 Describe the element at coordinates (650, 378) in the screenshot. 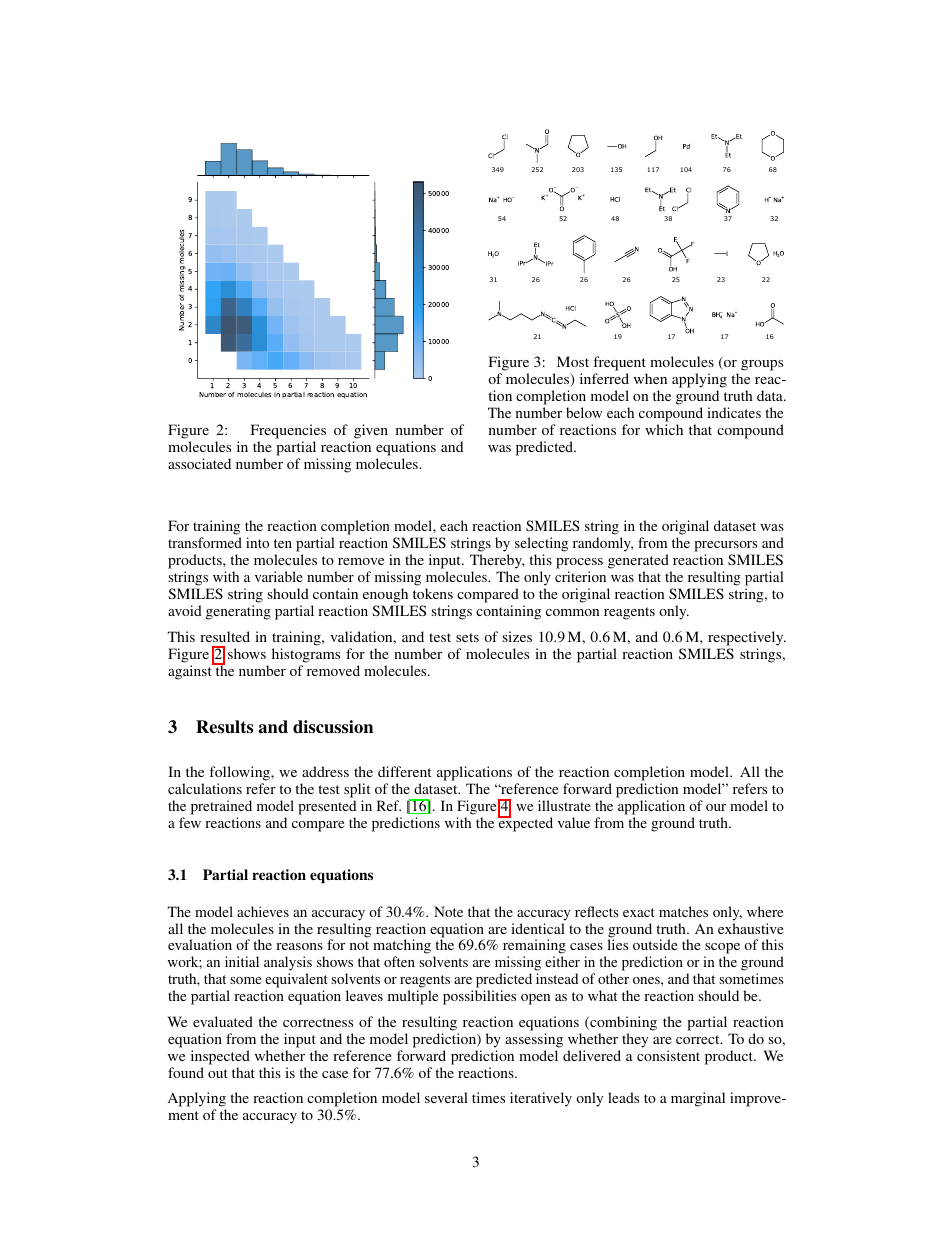

I see `when` at that location.
